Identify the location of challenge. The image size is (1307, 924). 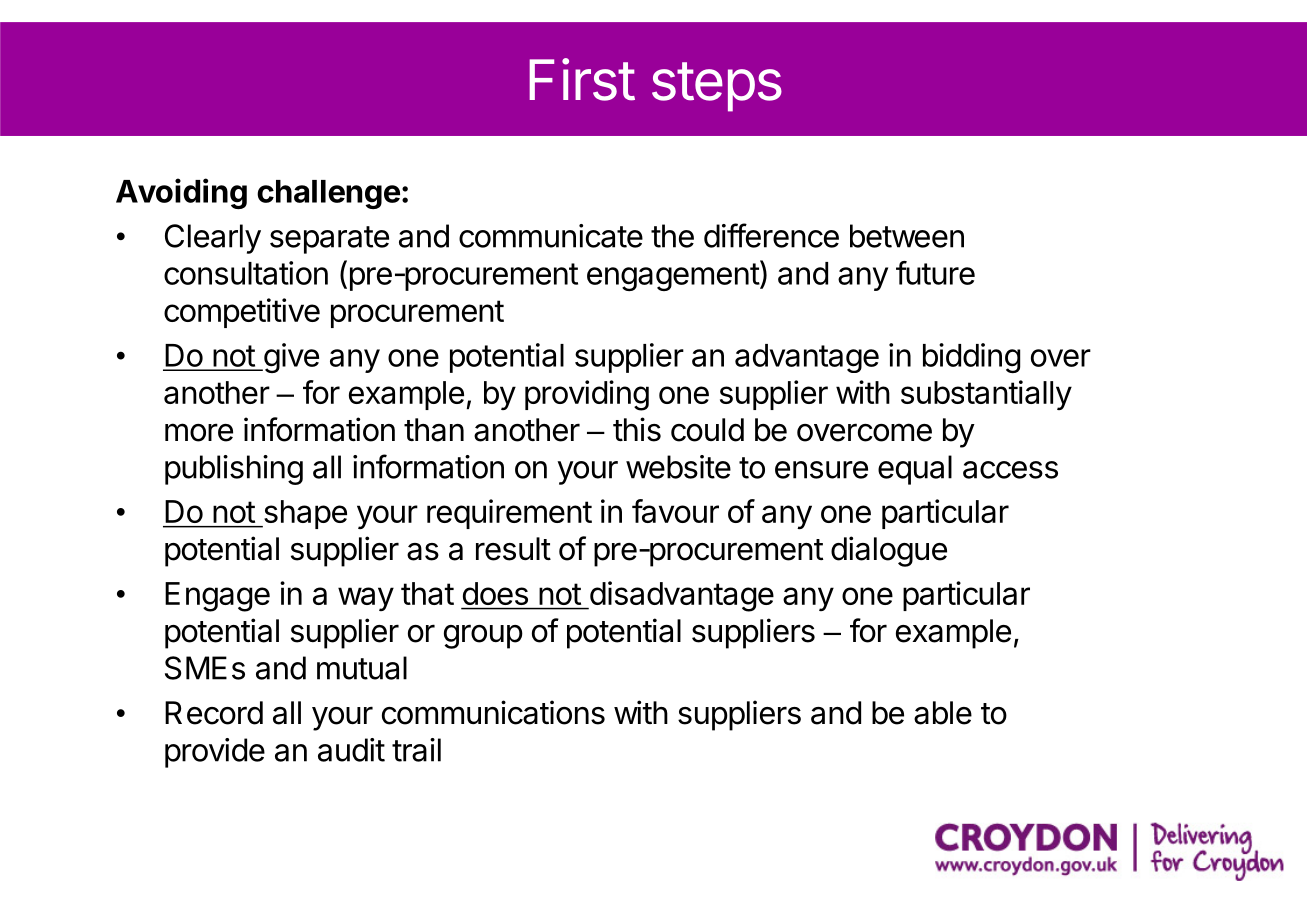
(328, 194).
